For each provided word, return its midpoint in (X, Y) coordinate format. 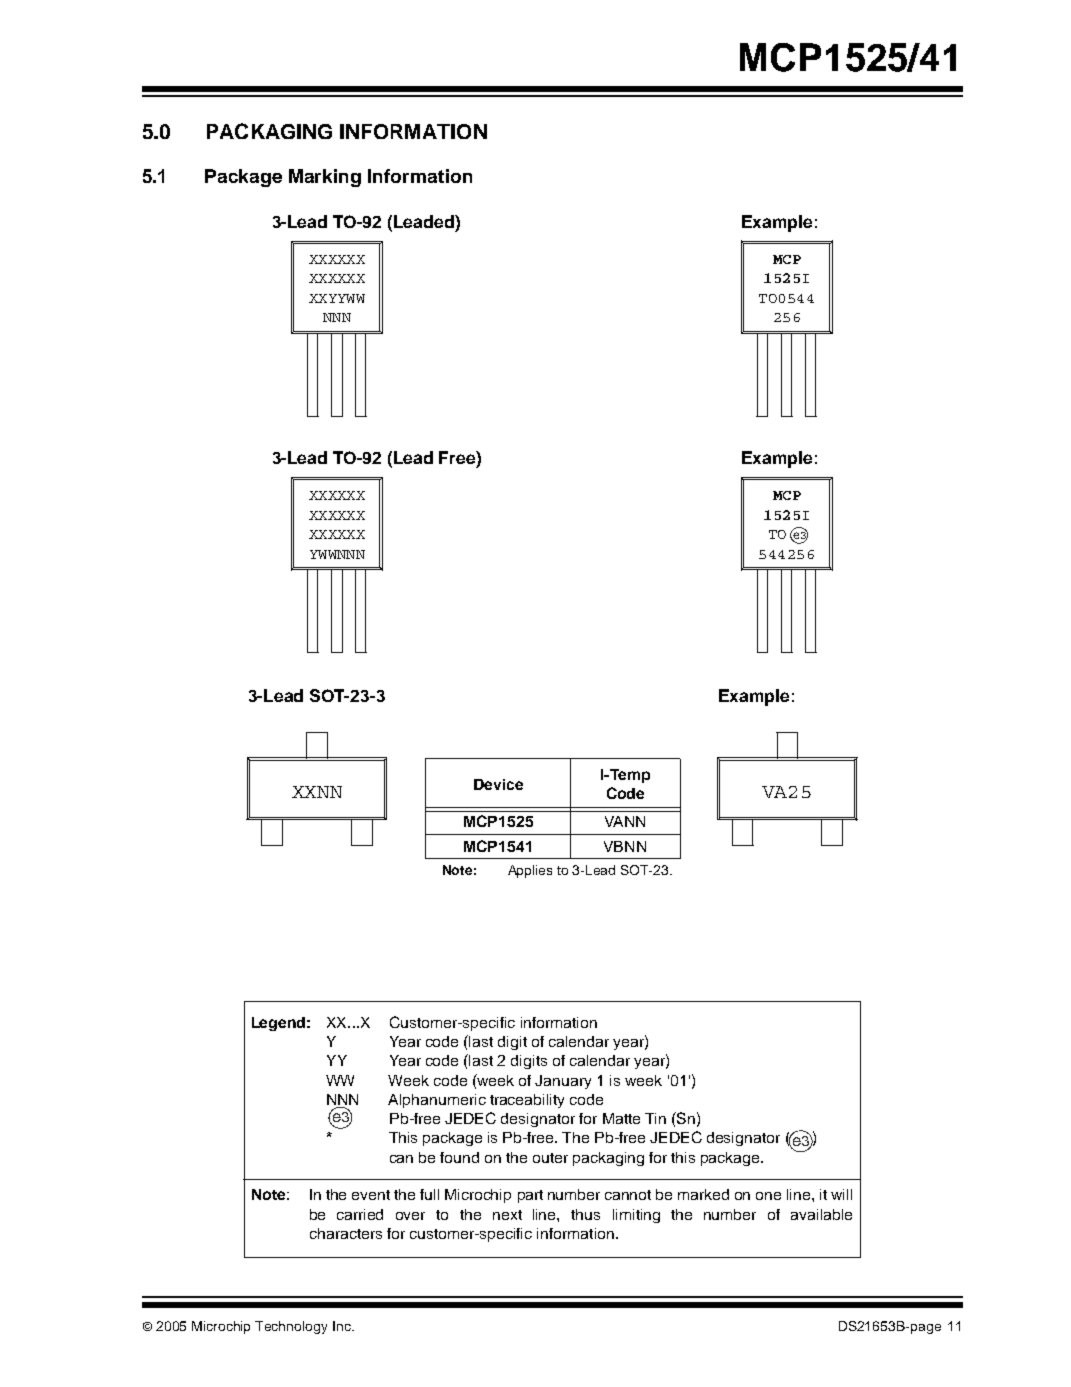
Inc (343, 1326)
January (563, 1082)
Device (498, 784)
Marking (325, 178)
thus (585, 1214)
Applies (530, 871)
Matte (621, 1118)
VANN (625, 821)
